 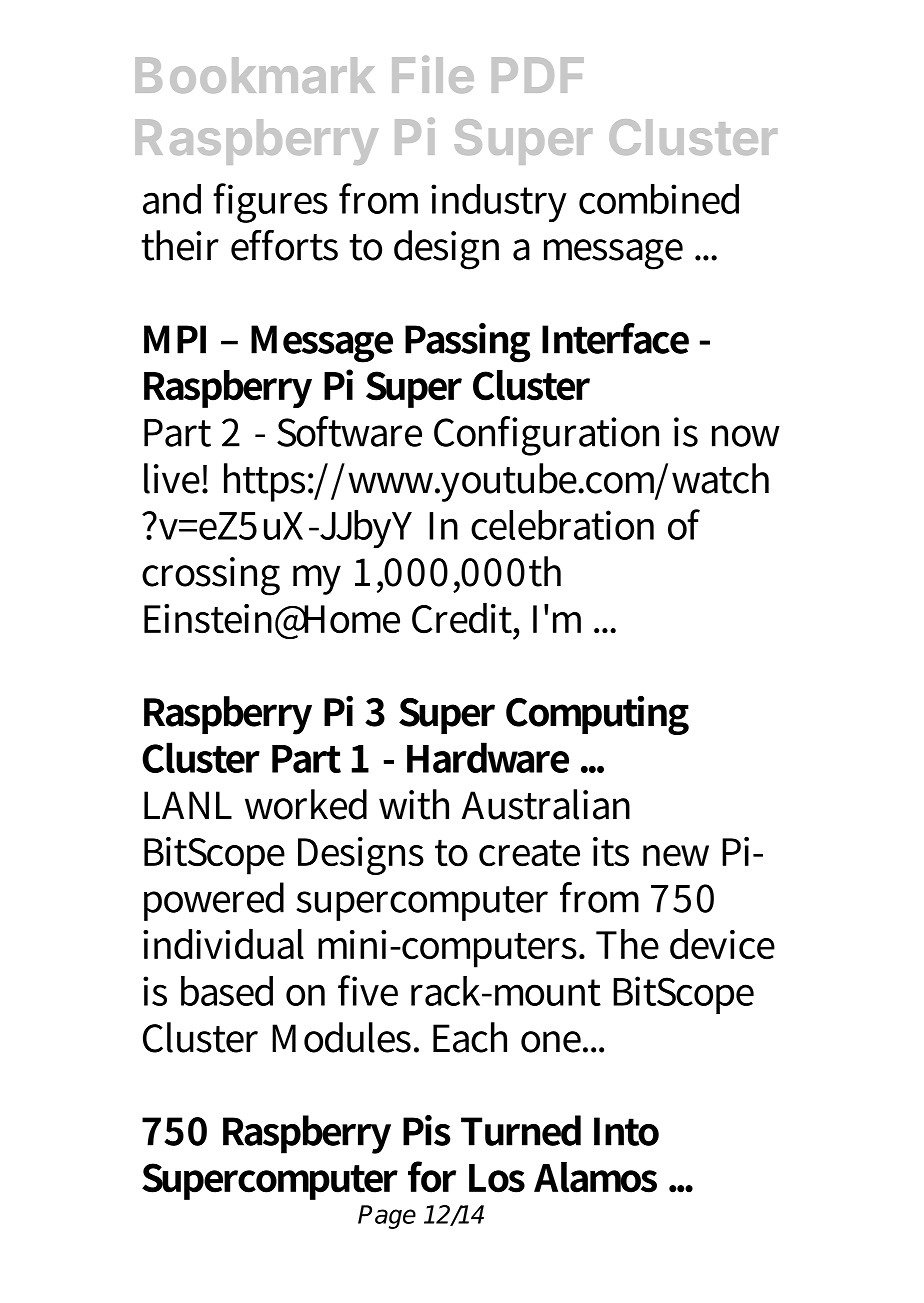 What do you see at coordinates (659, 199) in the screenshot?
I see `combined` at bounding box center [659, 199].
